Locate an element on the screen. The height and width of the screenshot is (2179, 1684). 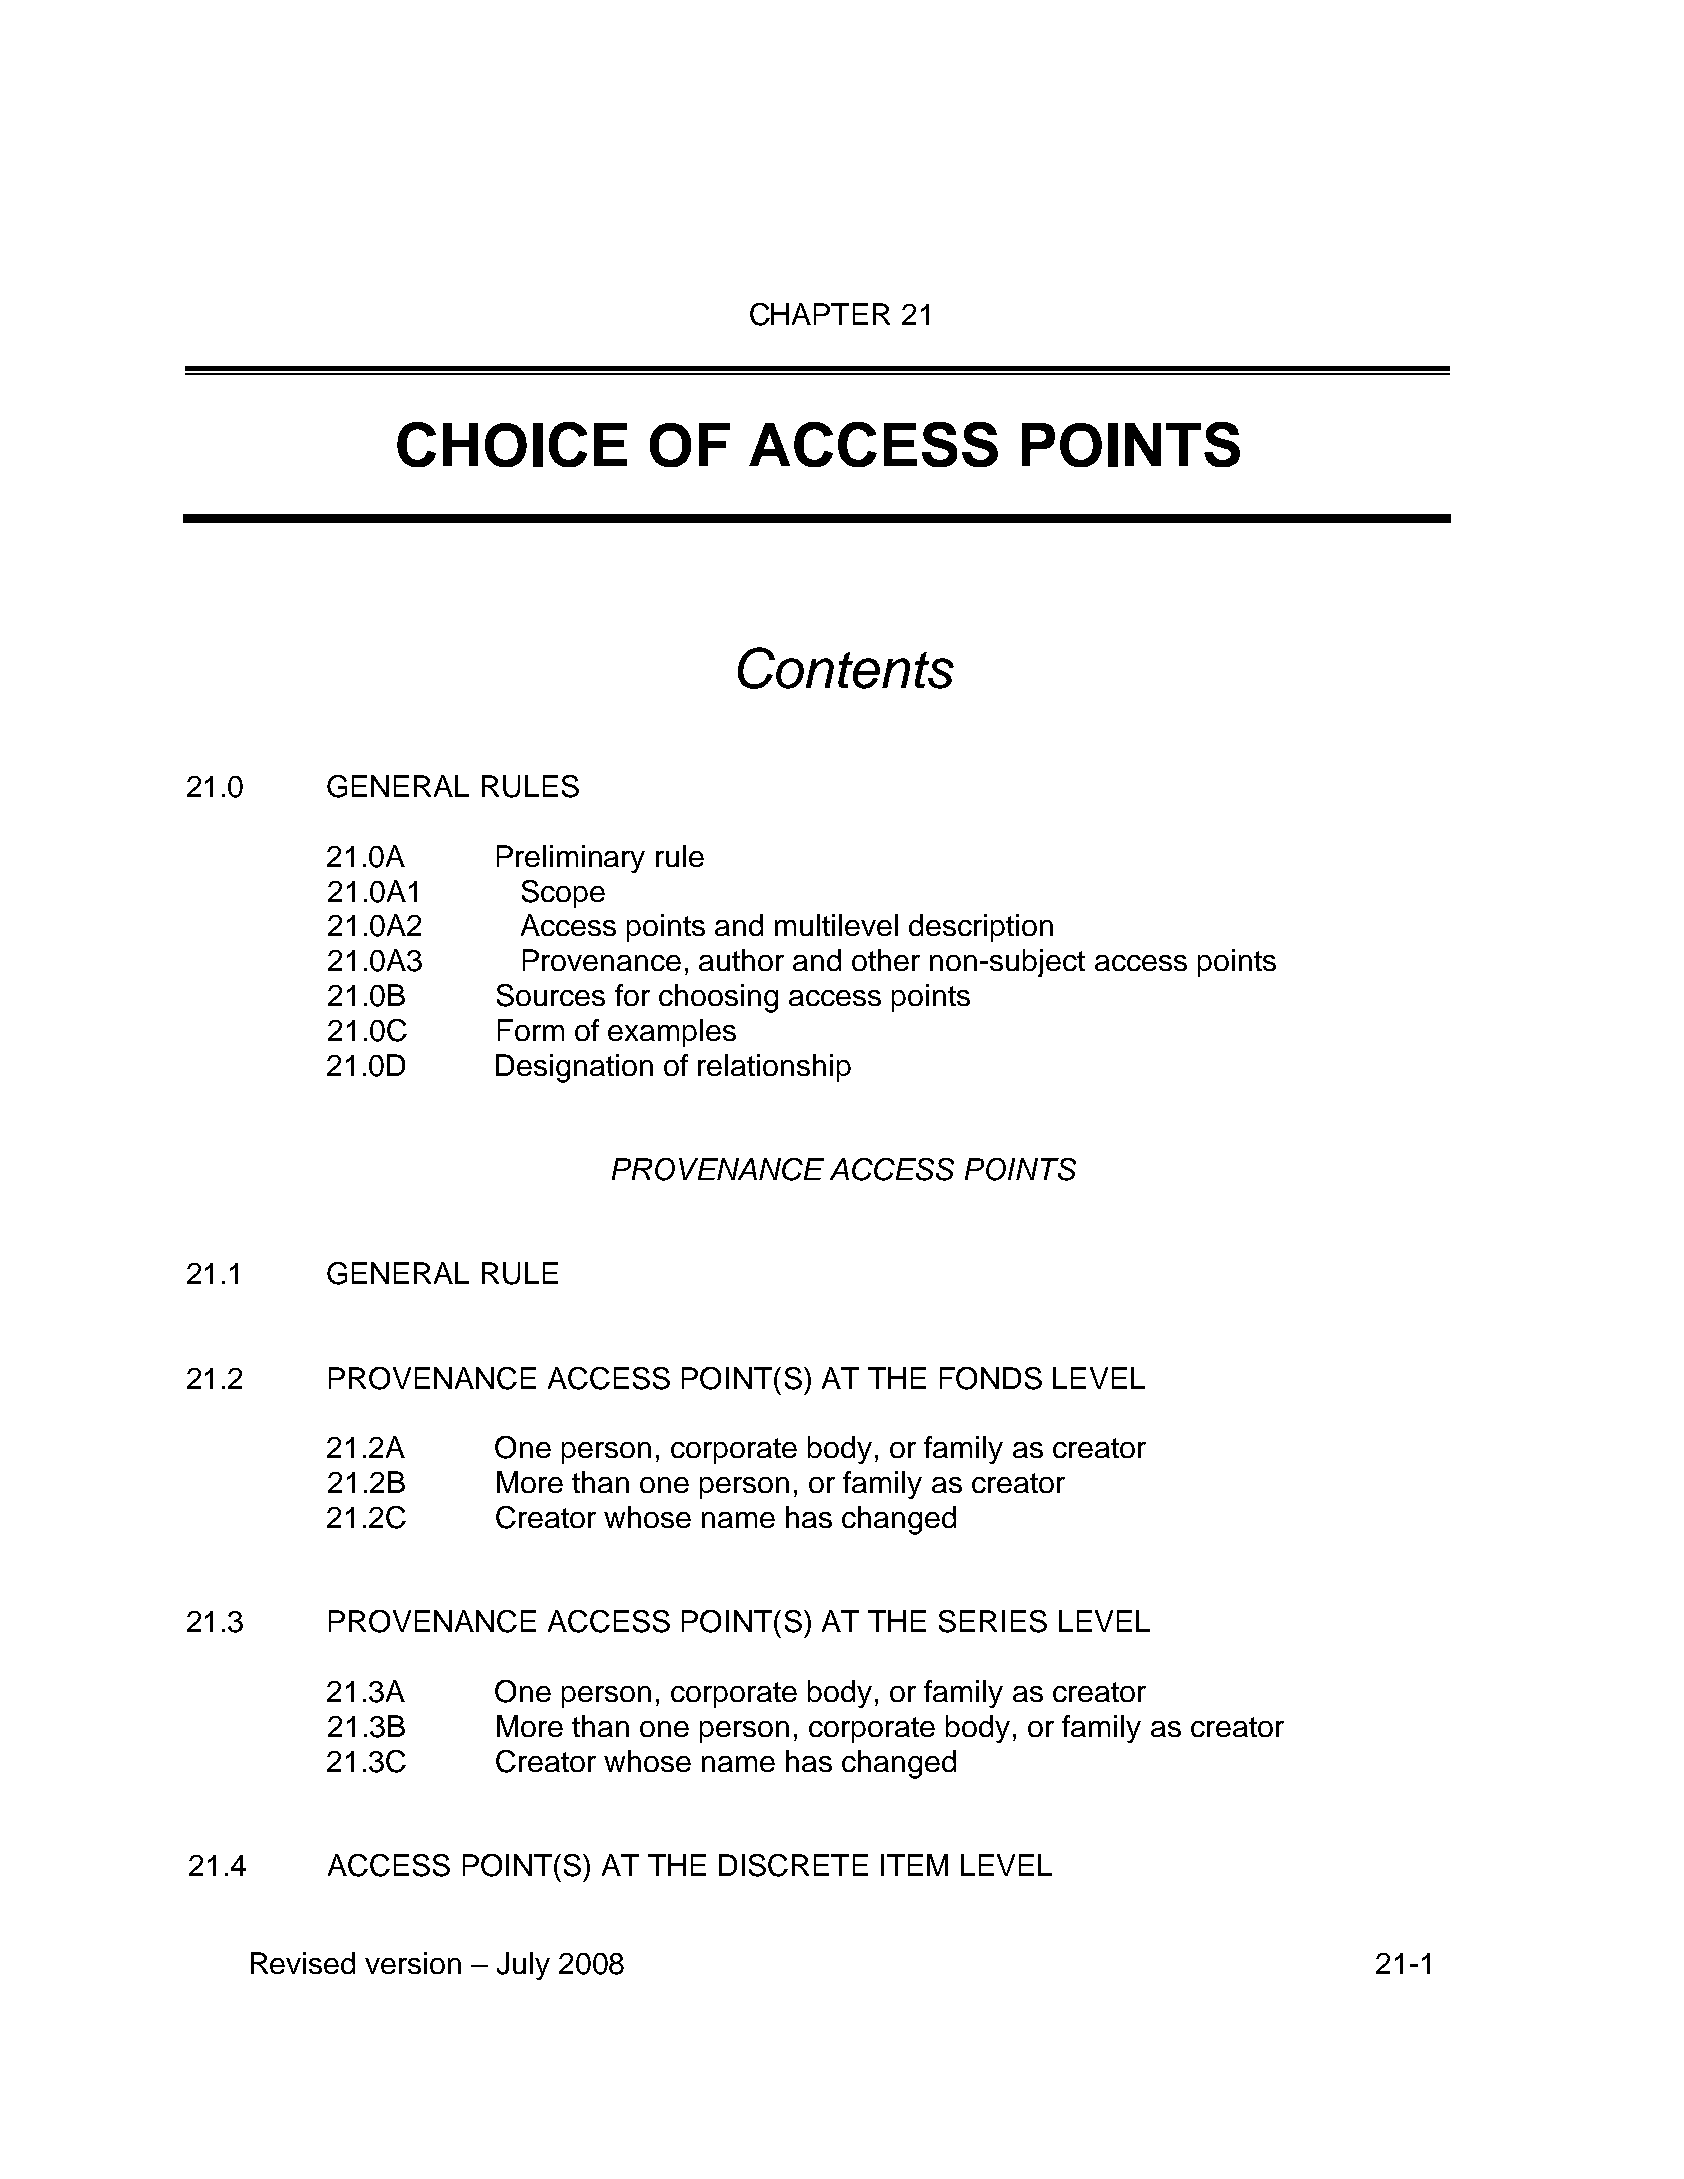
version is located at coordinates (413, 1963).
